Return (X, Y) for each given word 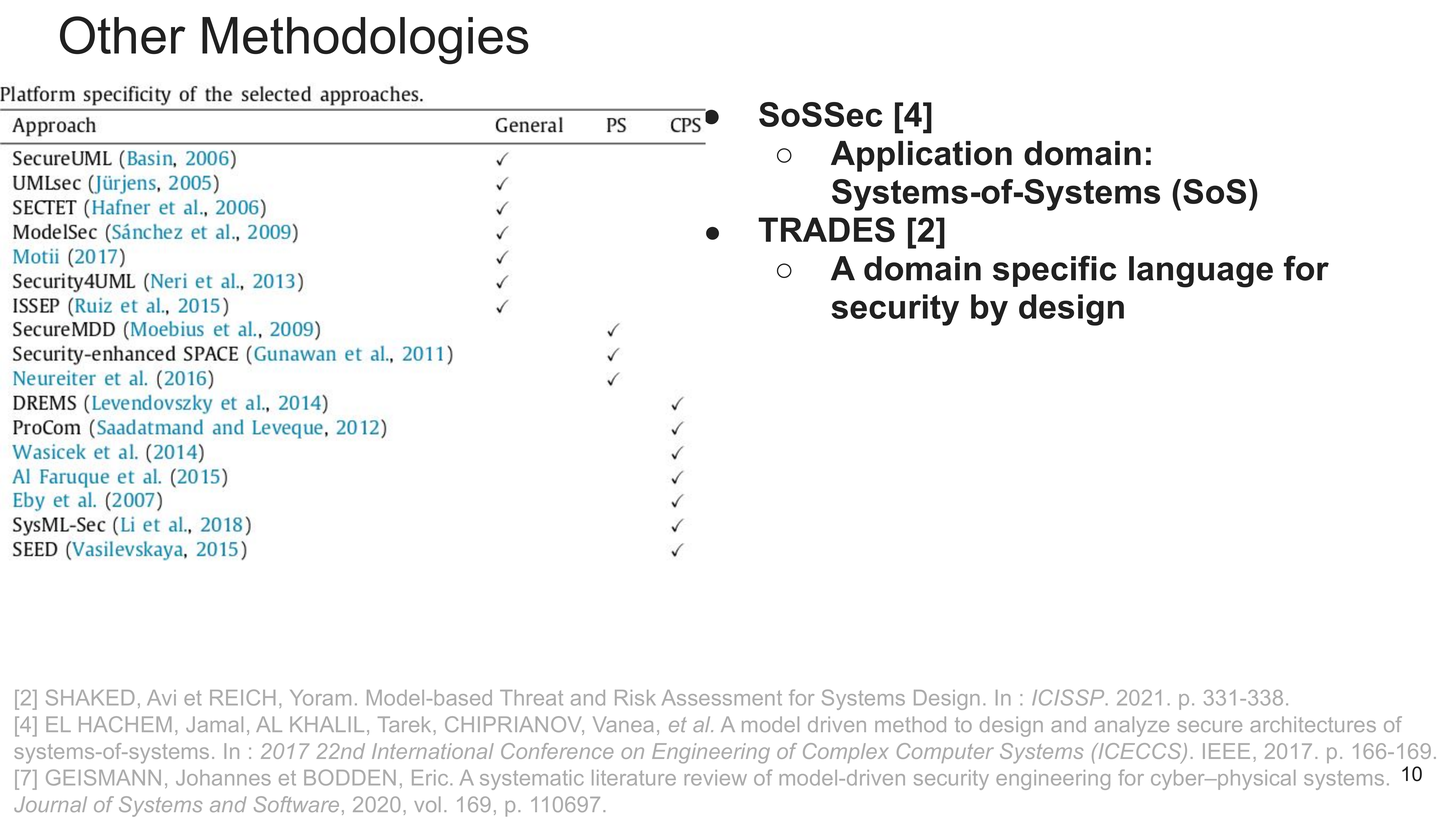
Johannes (223, 778)
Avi (161, 697)
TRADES (826, 229)
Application (921, 156)
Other (123, 35)
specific (1054, 271)
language (1201, 272)
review (716, 778)
